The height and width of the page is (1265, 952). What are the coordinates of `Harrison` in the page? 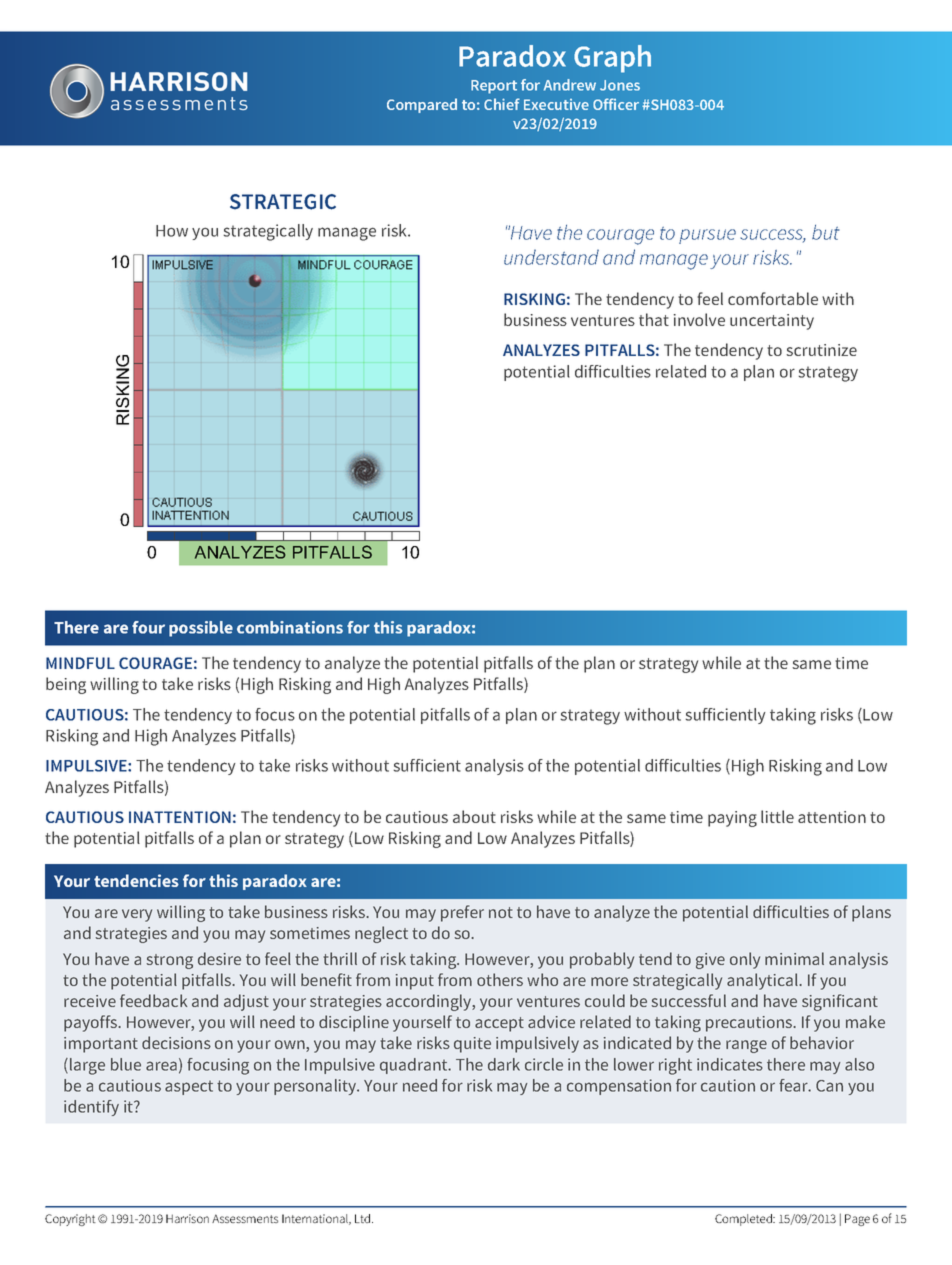 It's located at (187, 1218).
